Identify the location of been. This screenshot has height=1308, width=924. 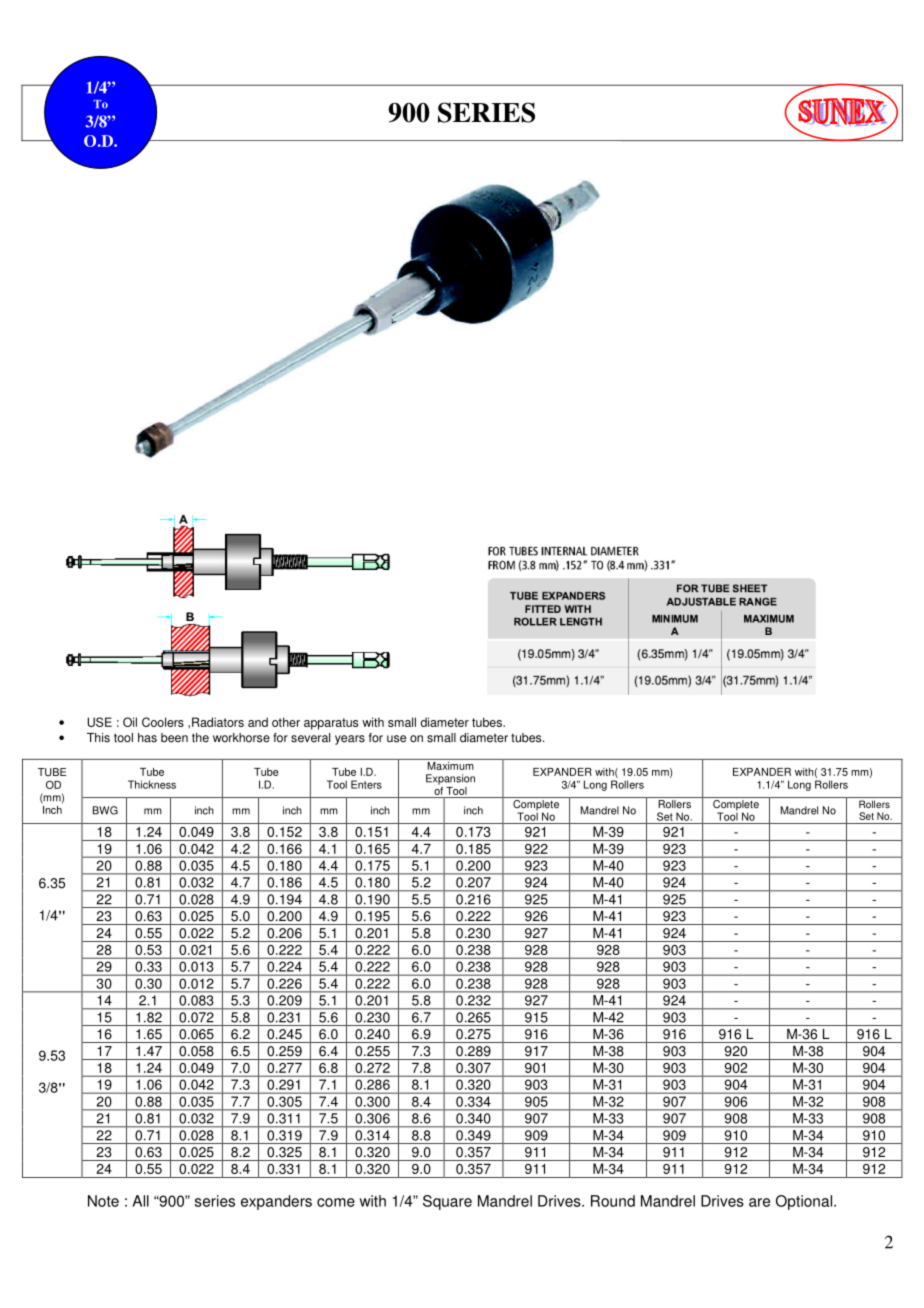
(174, 738).
